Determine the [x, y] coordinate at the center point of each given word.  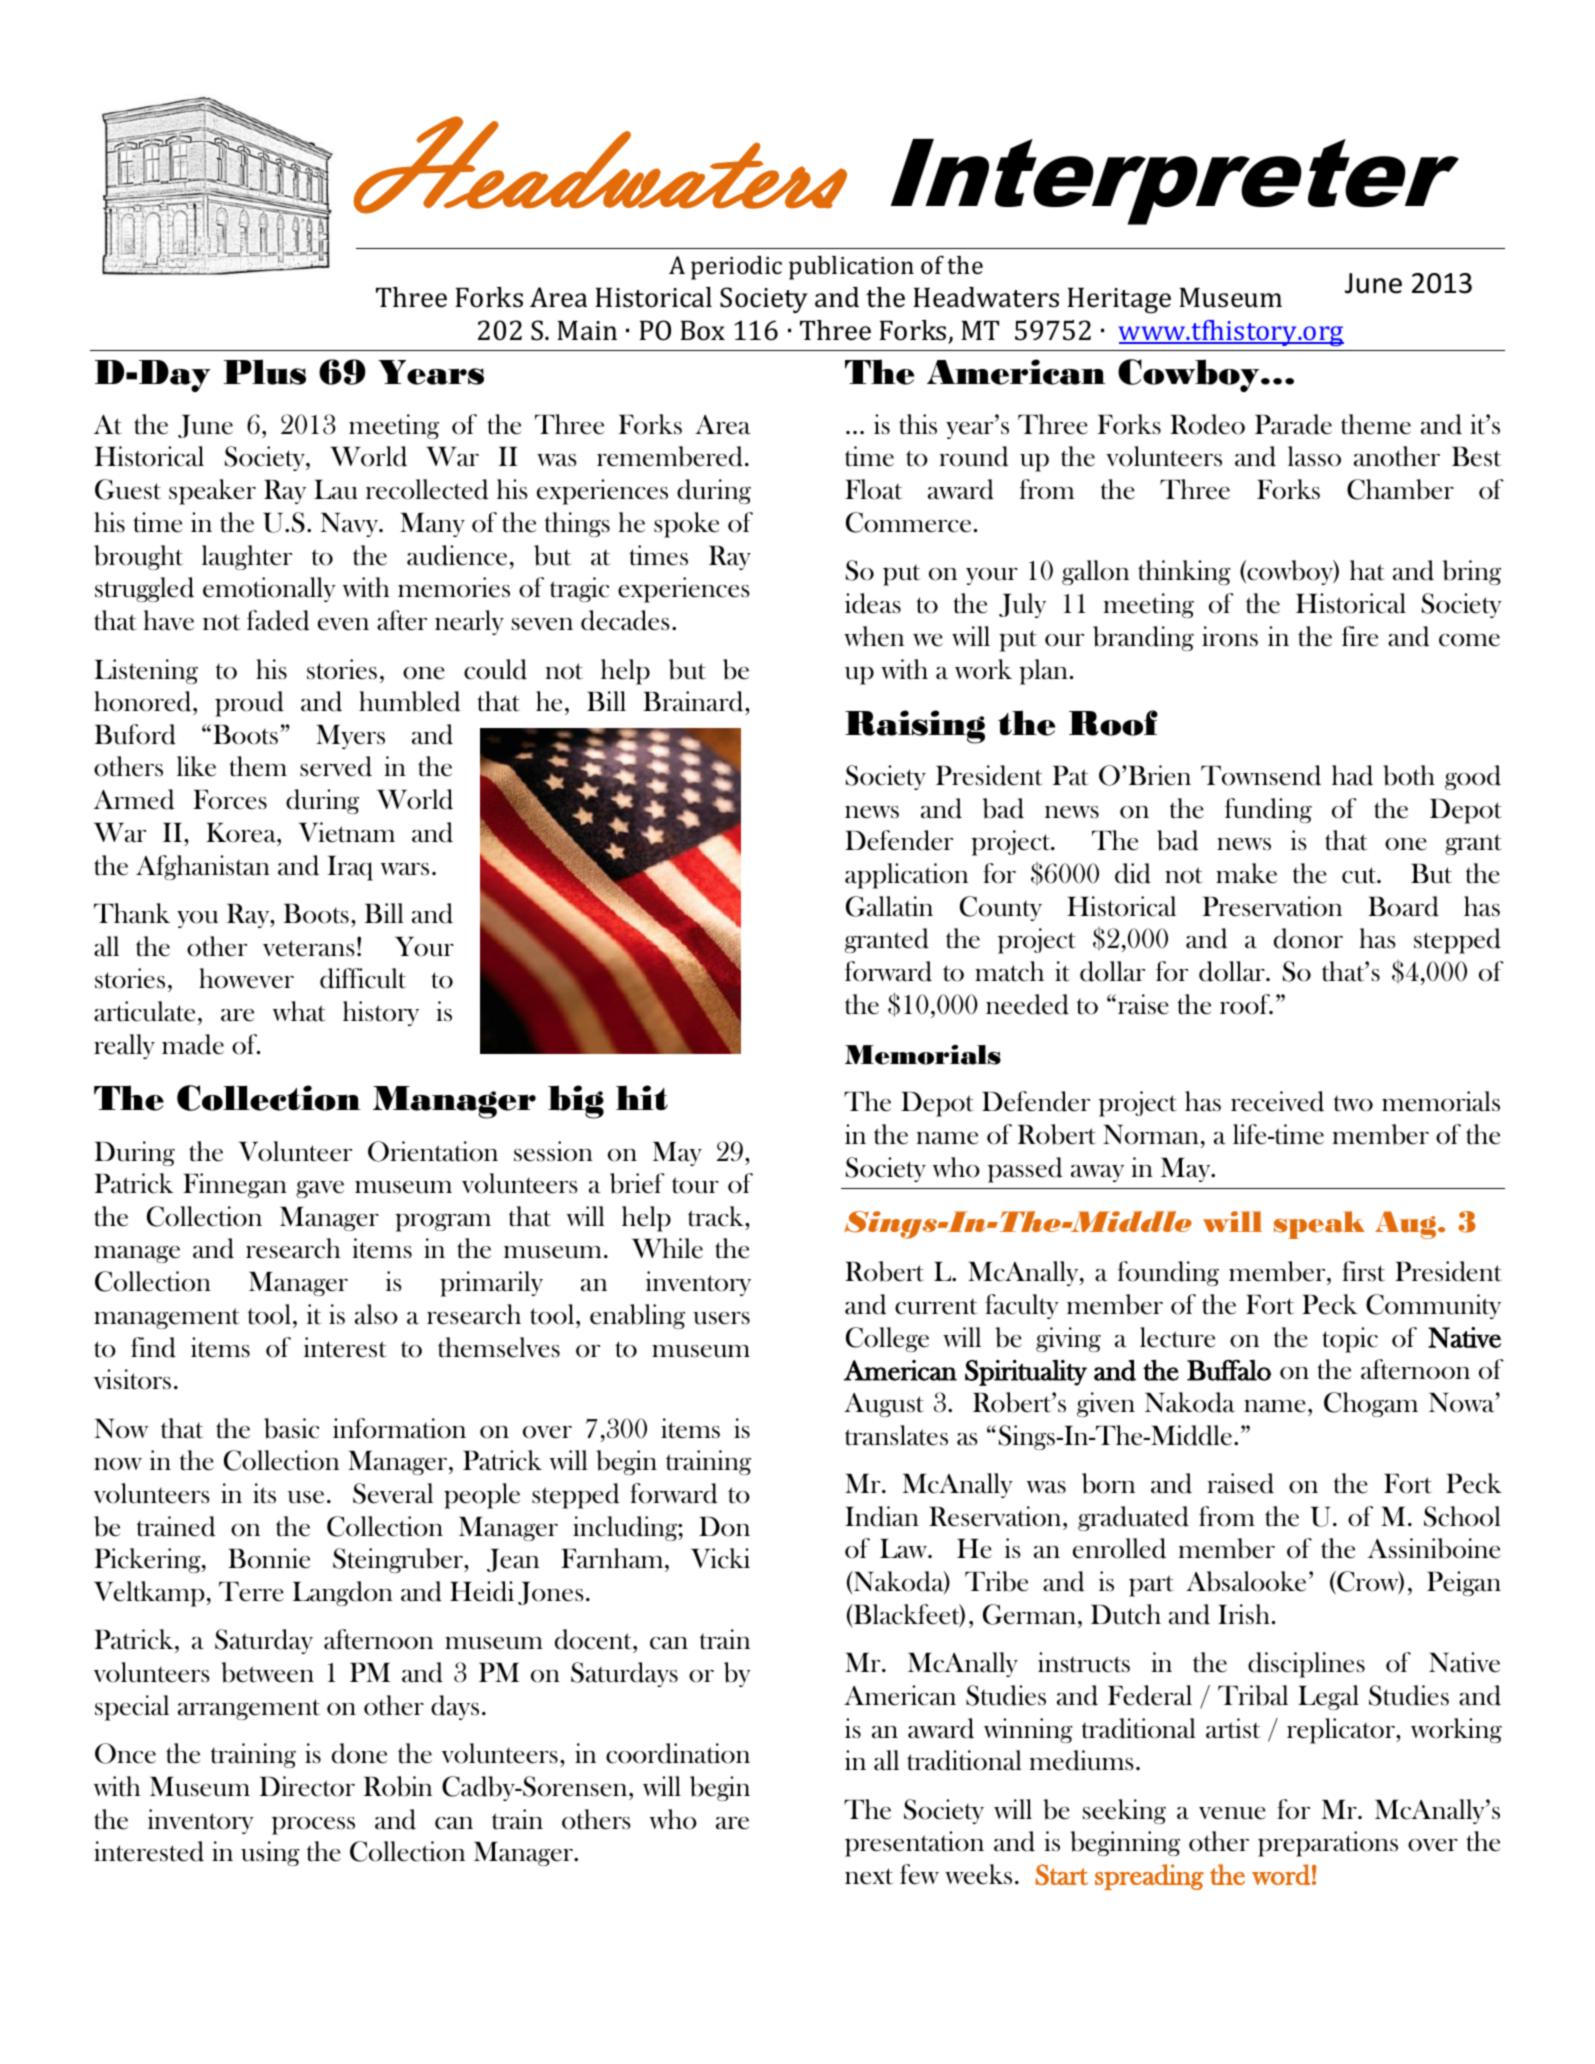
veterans [309, 948]
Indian [882, 1516]
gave [320, 1189]
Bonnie [269, 1558]
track [717, 1216]
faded [278, 620]
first [1363, 1271]
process [313, 1825]
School [1462, 1516]
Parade [1293, 424]
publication [851, 268]
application [906, 876]
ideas [873, 603]
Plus [265, 372]
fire [1360, 636]
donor [1308, 938]
